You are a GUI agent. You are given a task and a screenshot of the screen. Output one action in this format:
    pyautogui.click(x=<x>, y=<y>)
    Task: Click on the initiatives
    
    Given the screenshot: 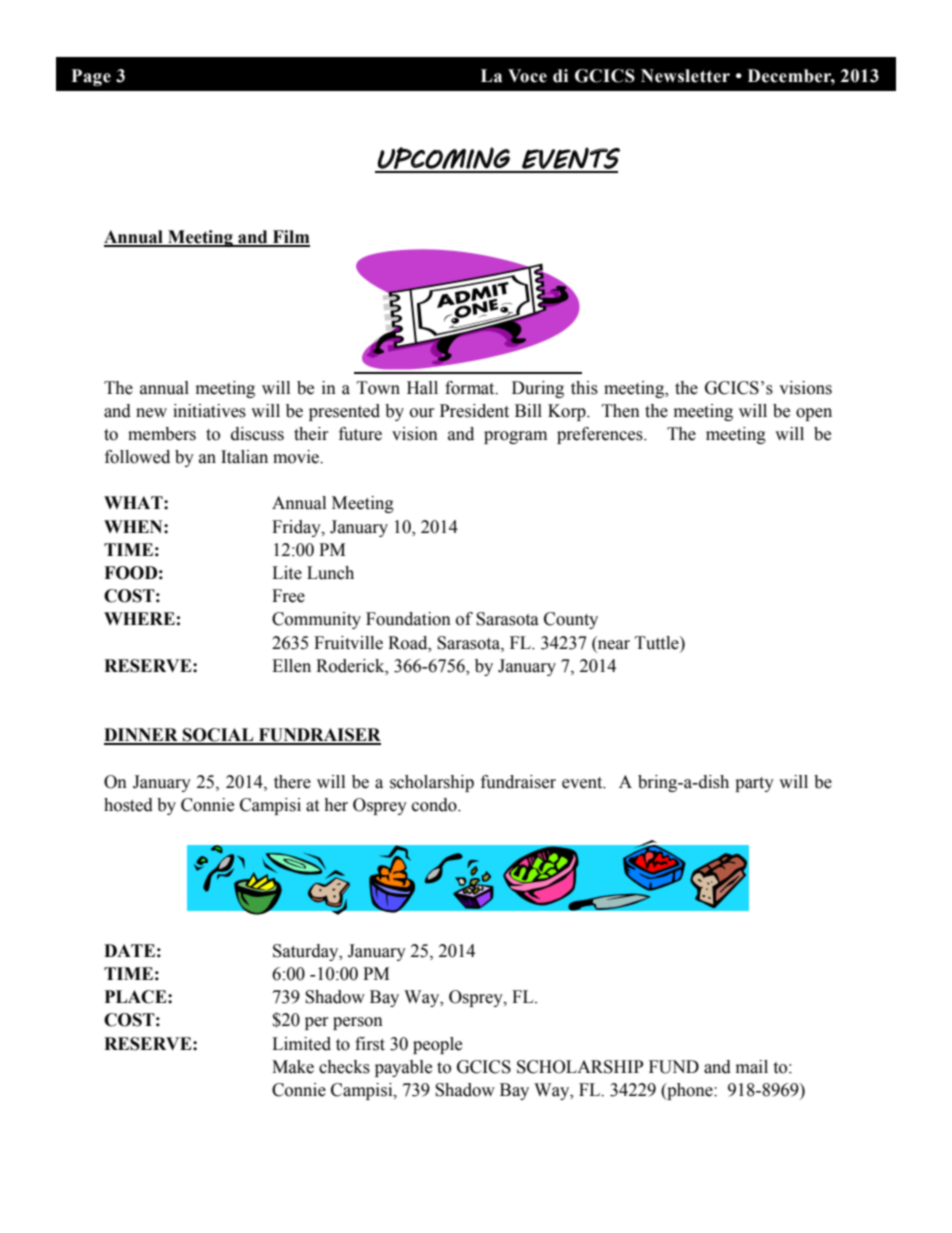 What is the action you would take?
    pyautogui.click(x=209, y=411)
